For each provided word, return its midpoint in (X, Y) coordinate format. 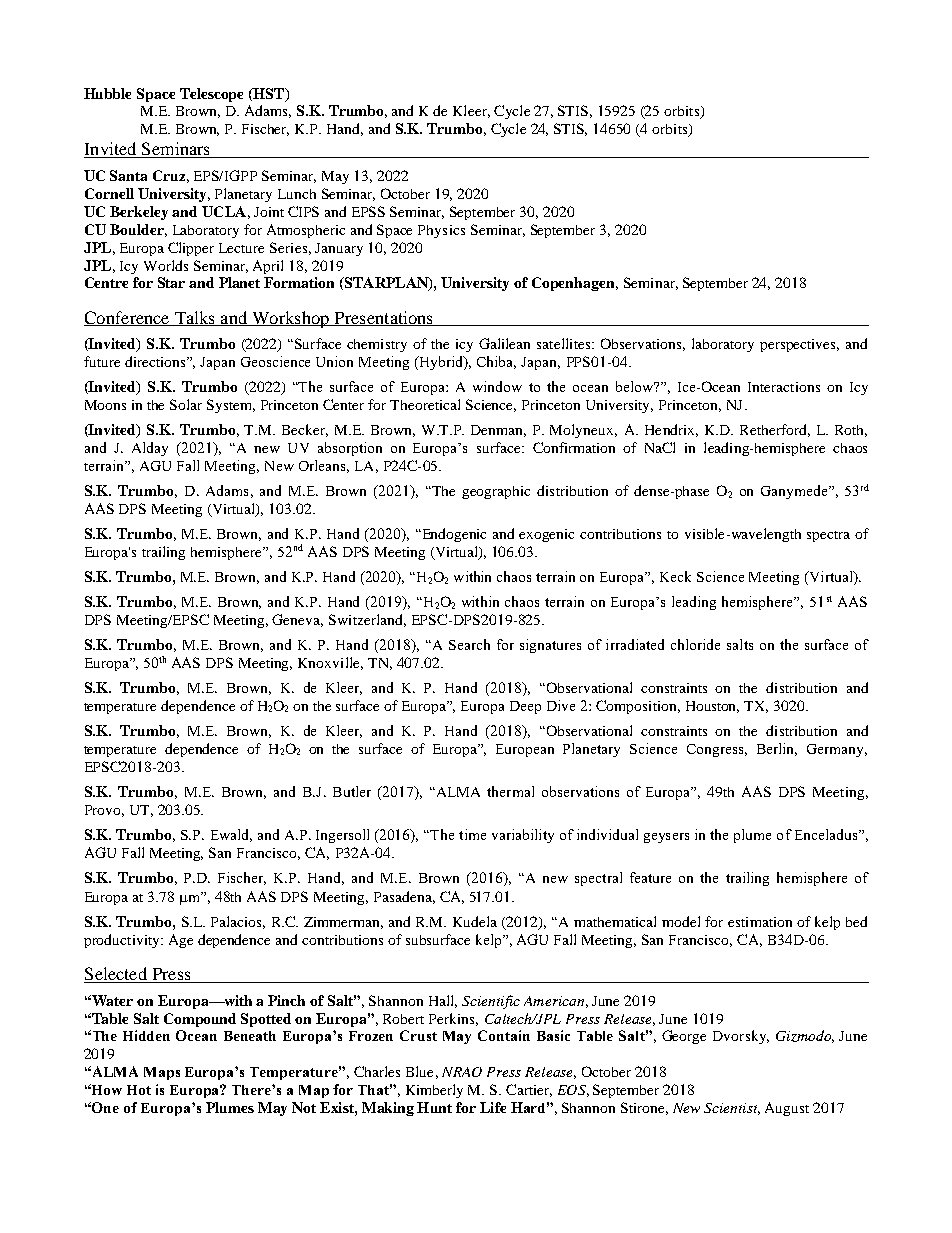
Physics (441, 231)
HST (269, 94)
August (787, 1109)
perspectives (799, 345)
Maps (162, 1073)
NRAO (462, 1072)
